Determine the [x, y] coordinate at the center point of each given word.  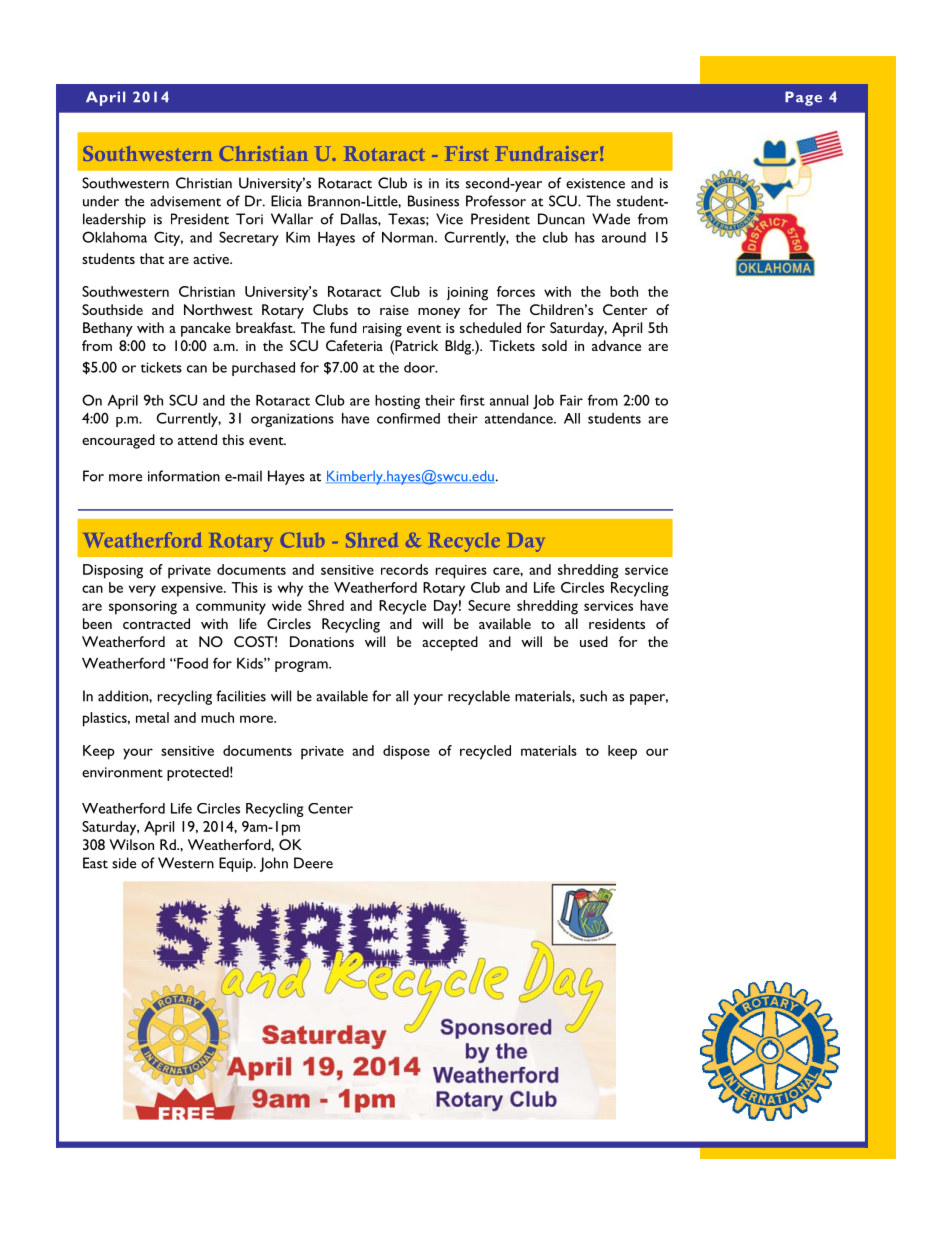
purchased [263, 369]
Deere [313, 863]
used [594, 641]
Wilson [131, 844]
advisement [185, 201]
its [452, 183]
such [593, 696]
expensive [193, 590]
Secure [489, 605]
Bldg [459, 347]
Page [803, 98]
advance [616, 345]
